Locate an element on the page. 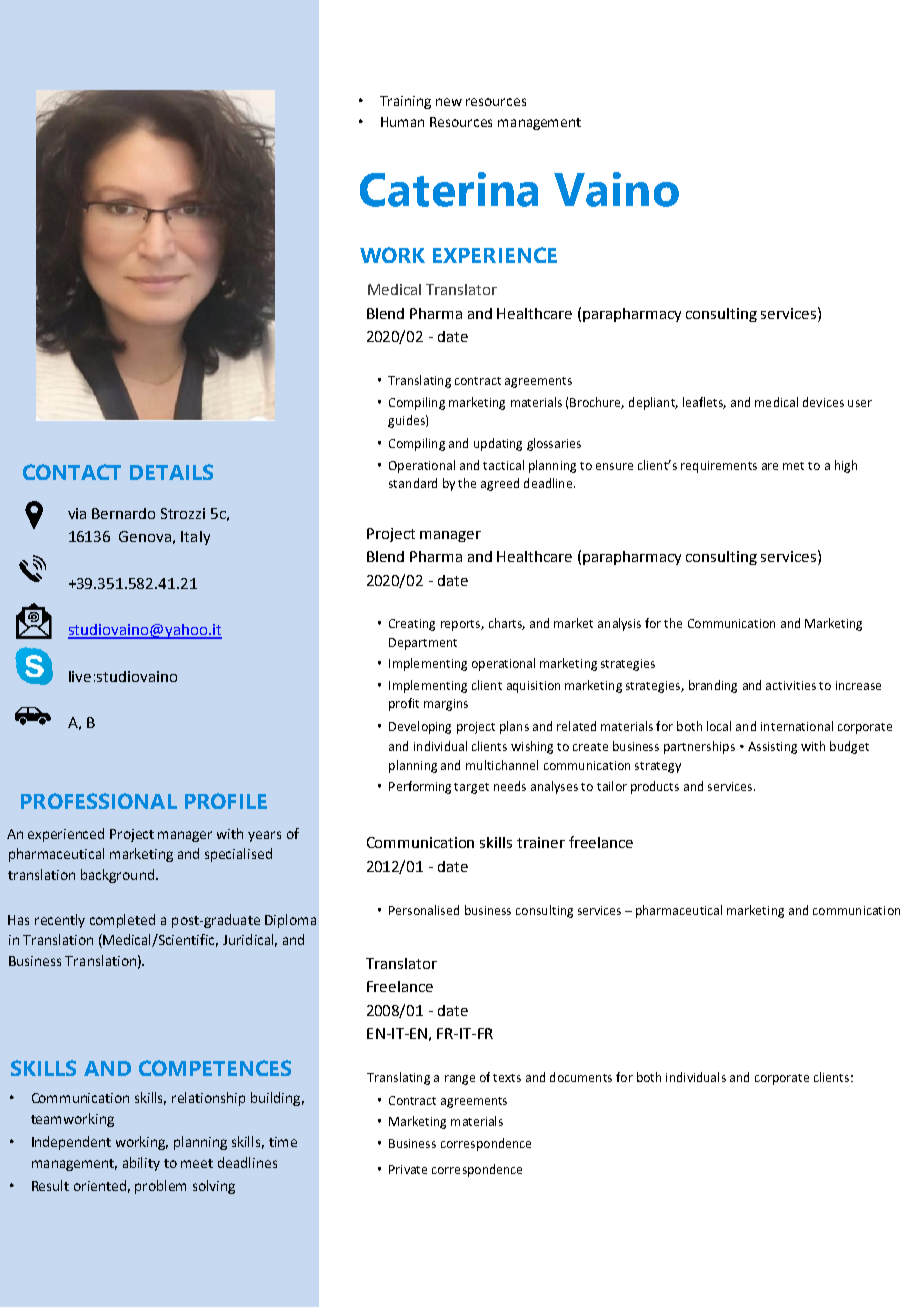 The image size is (924, 1308). Private is located at coordinates (408, 1169).
